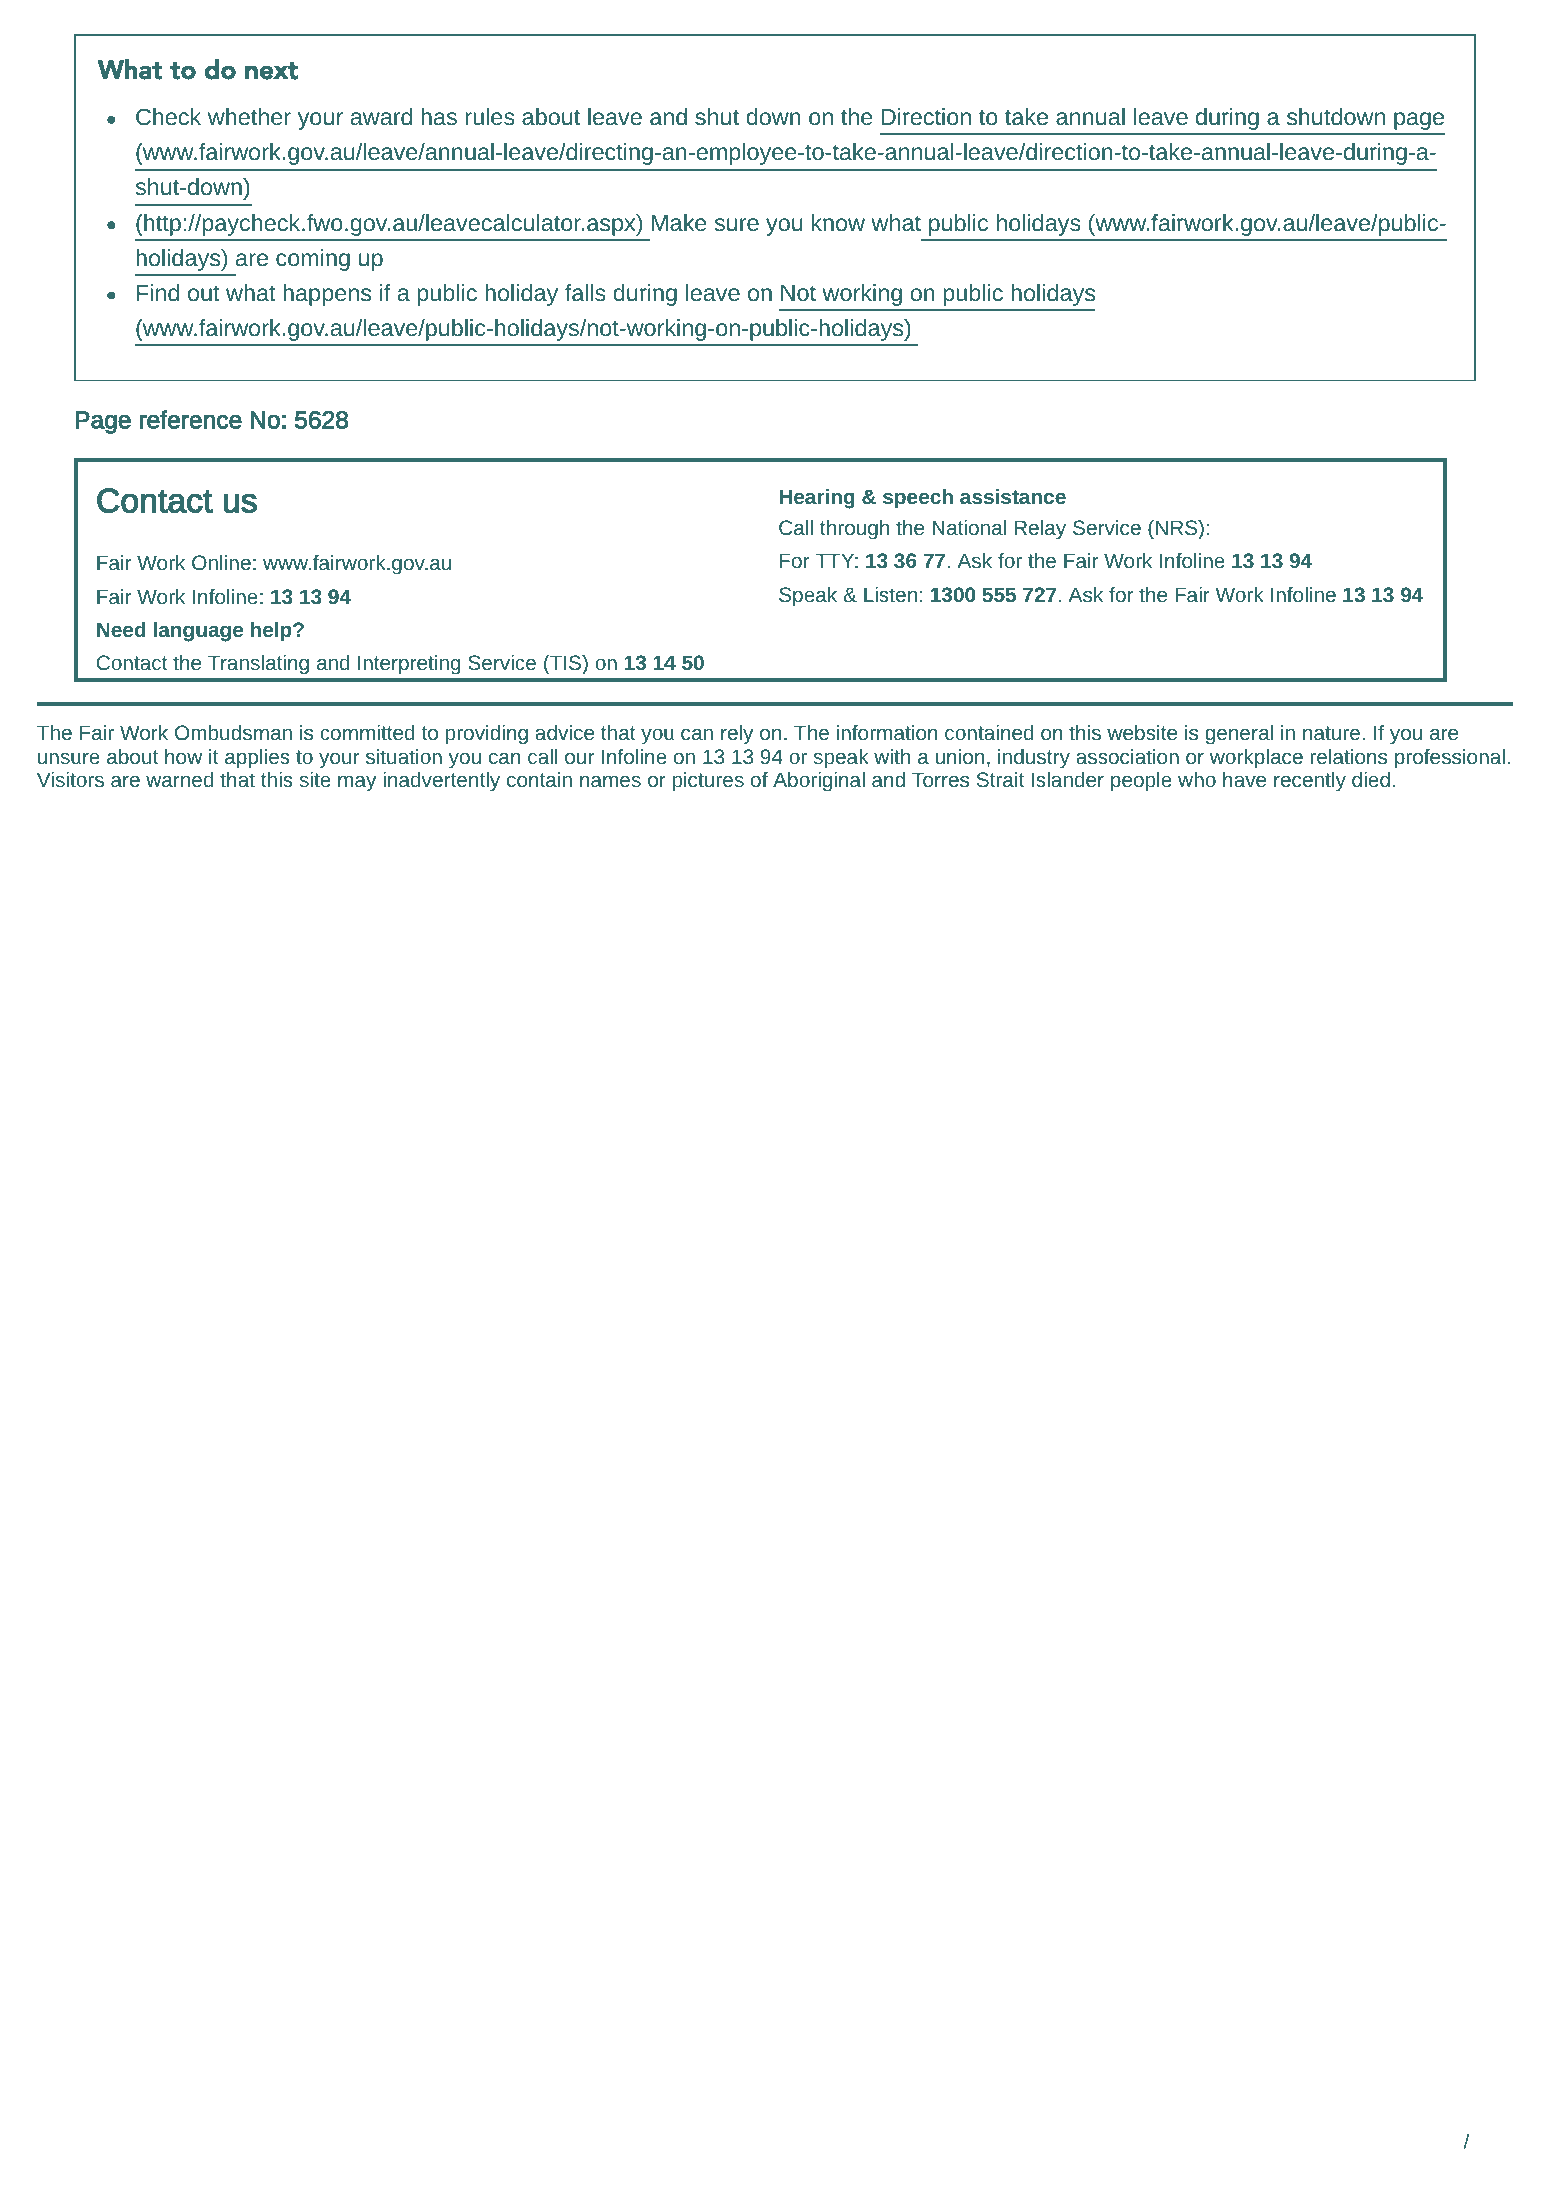 The width and height of the image is (1550, 2194). I want to click on Listen, so click(890, 594).
